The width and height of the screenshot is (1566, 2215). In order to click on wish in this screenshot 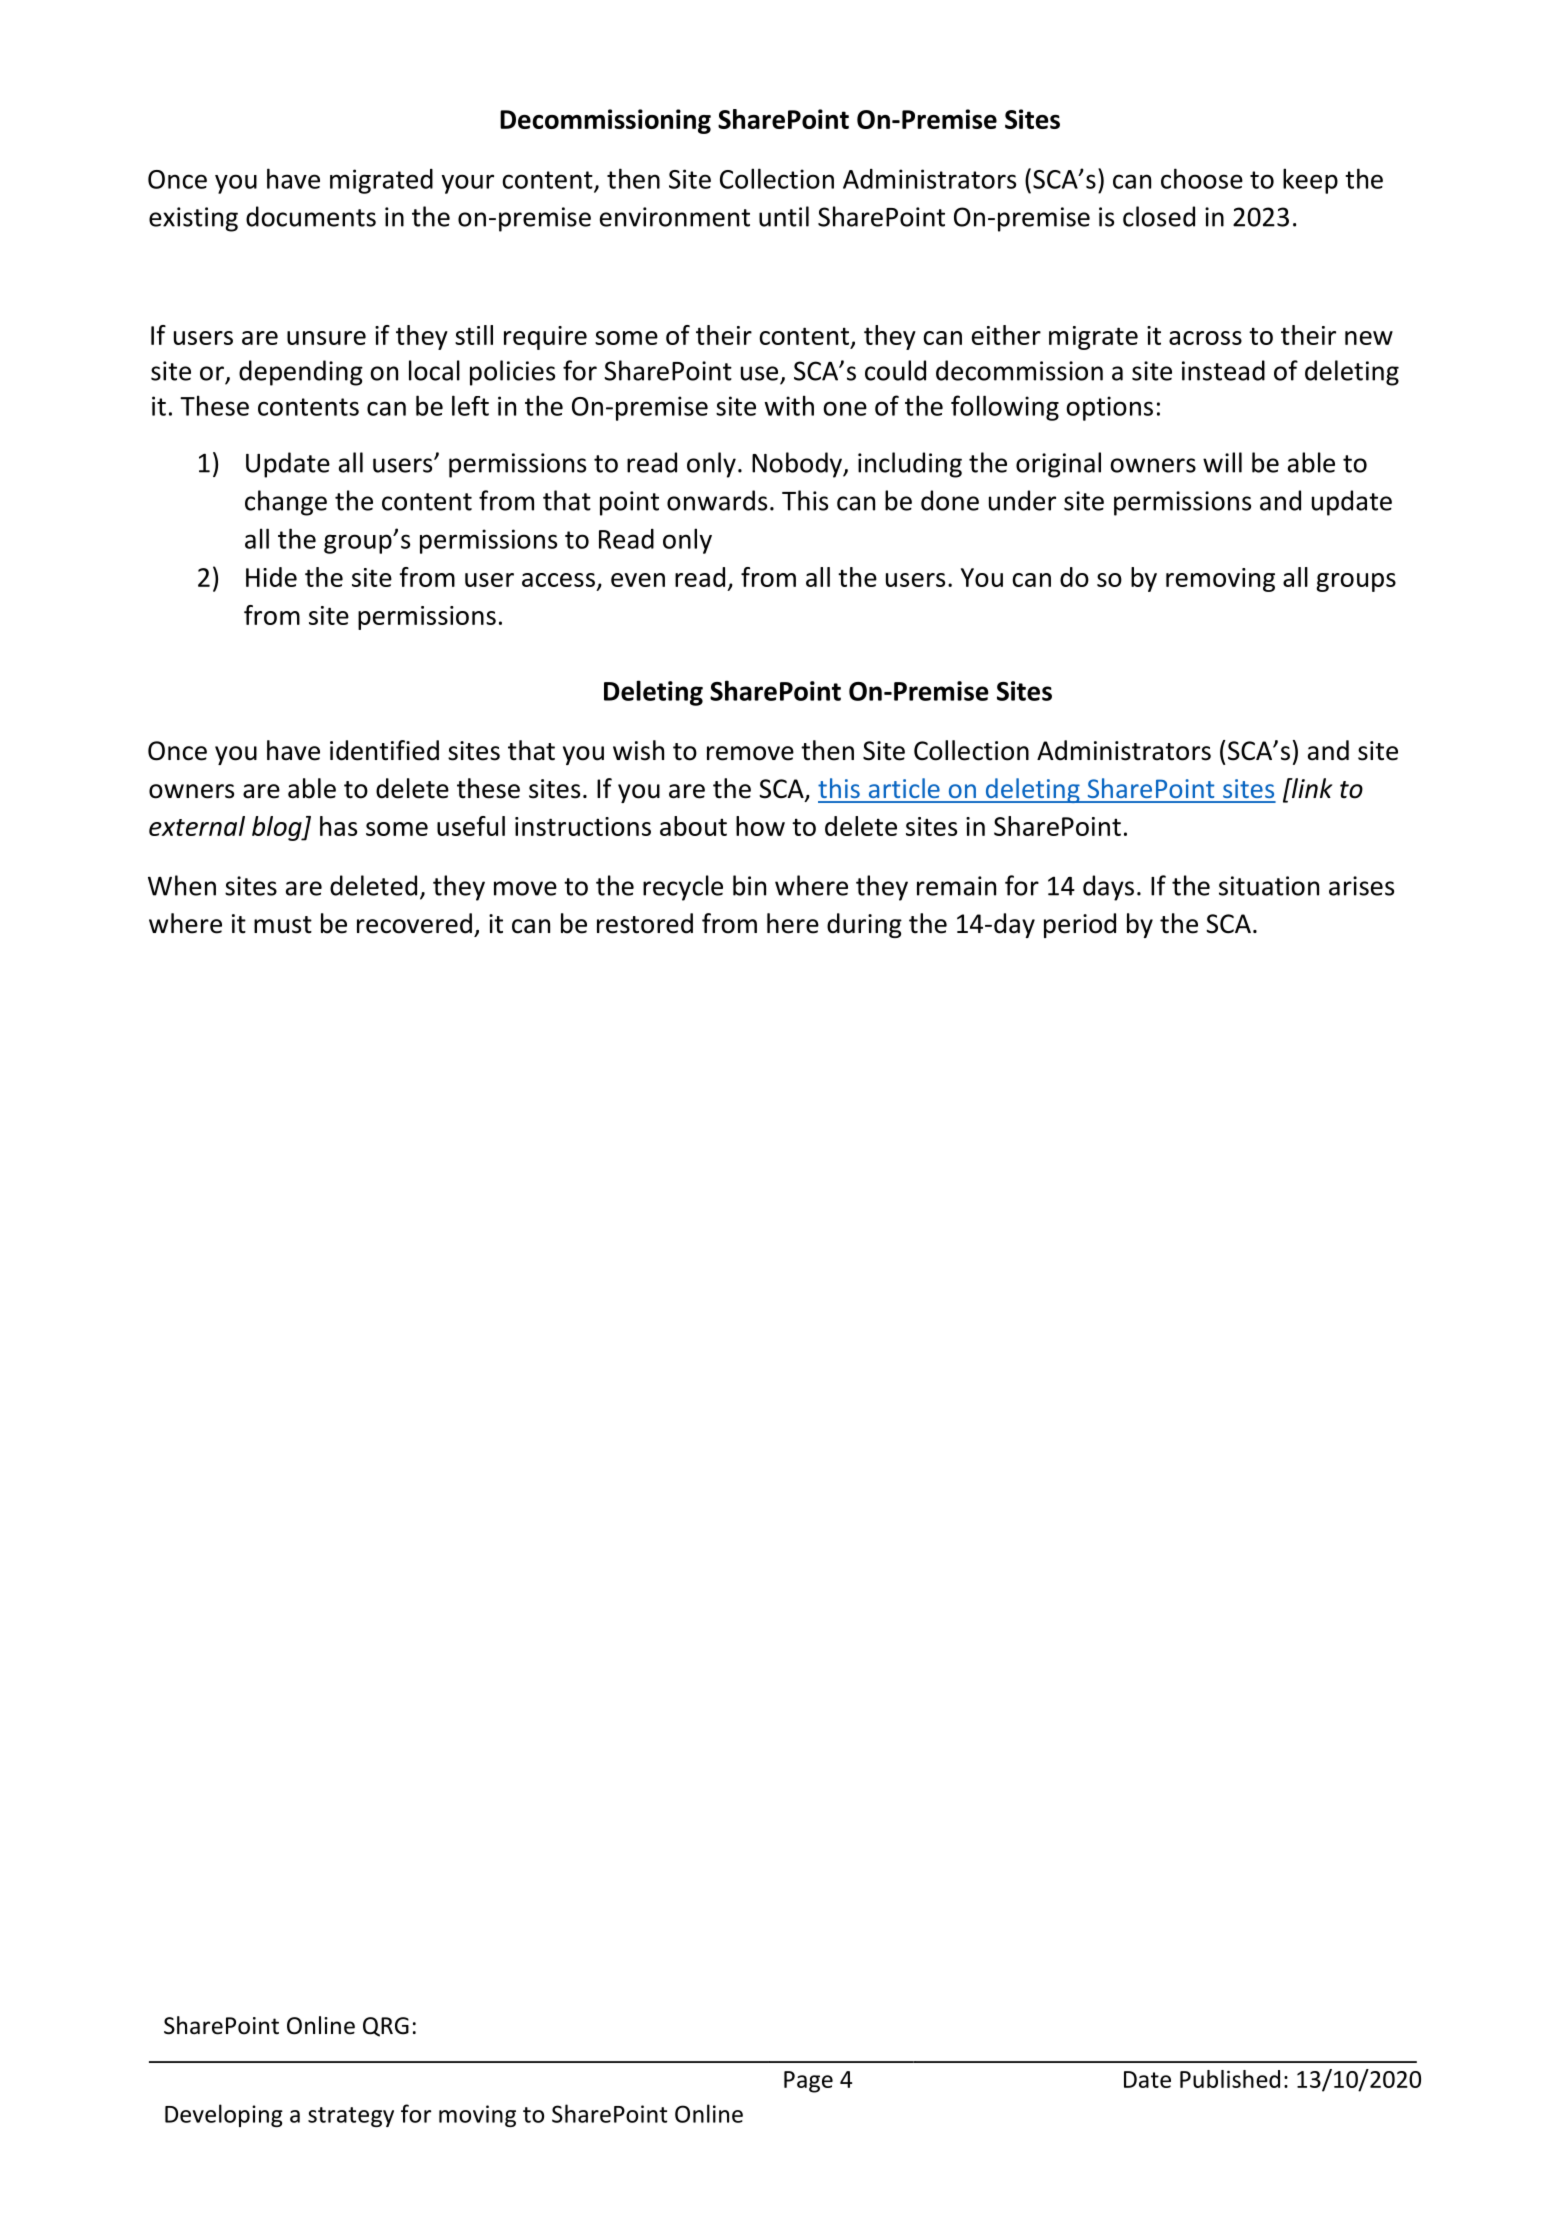, I will do `click(638, 750)`.
